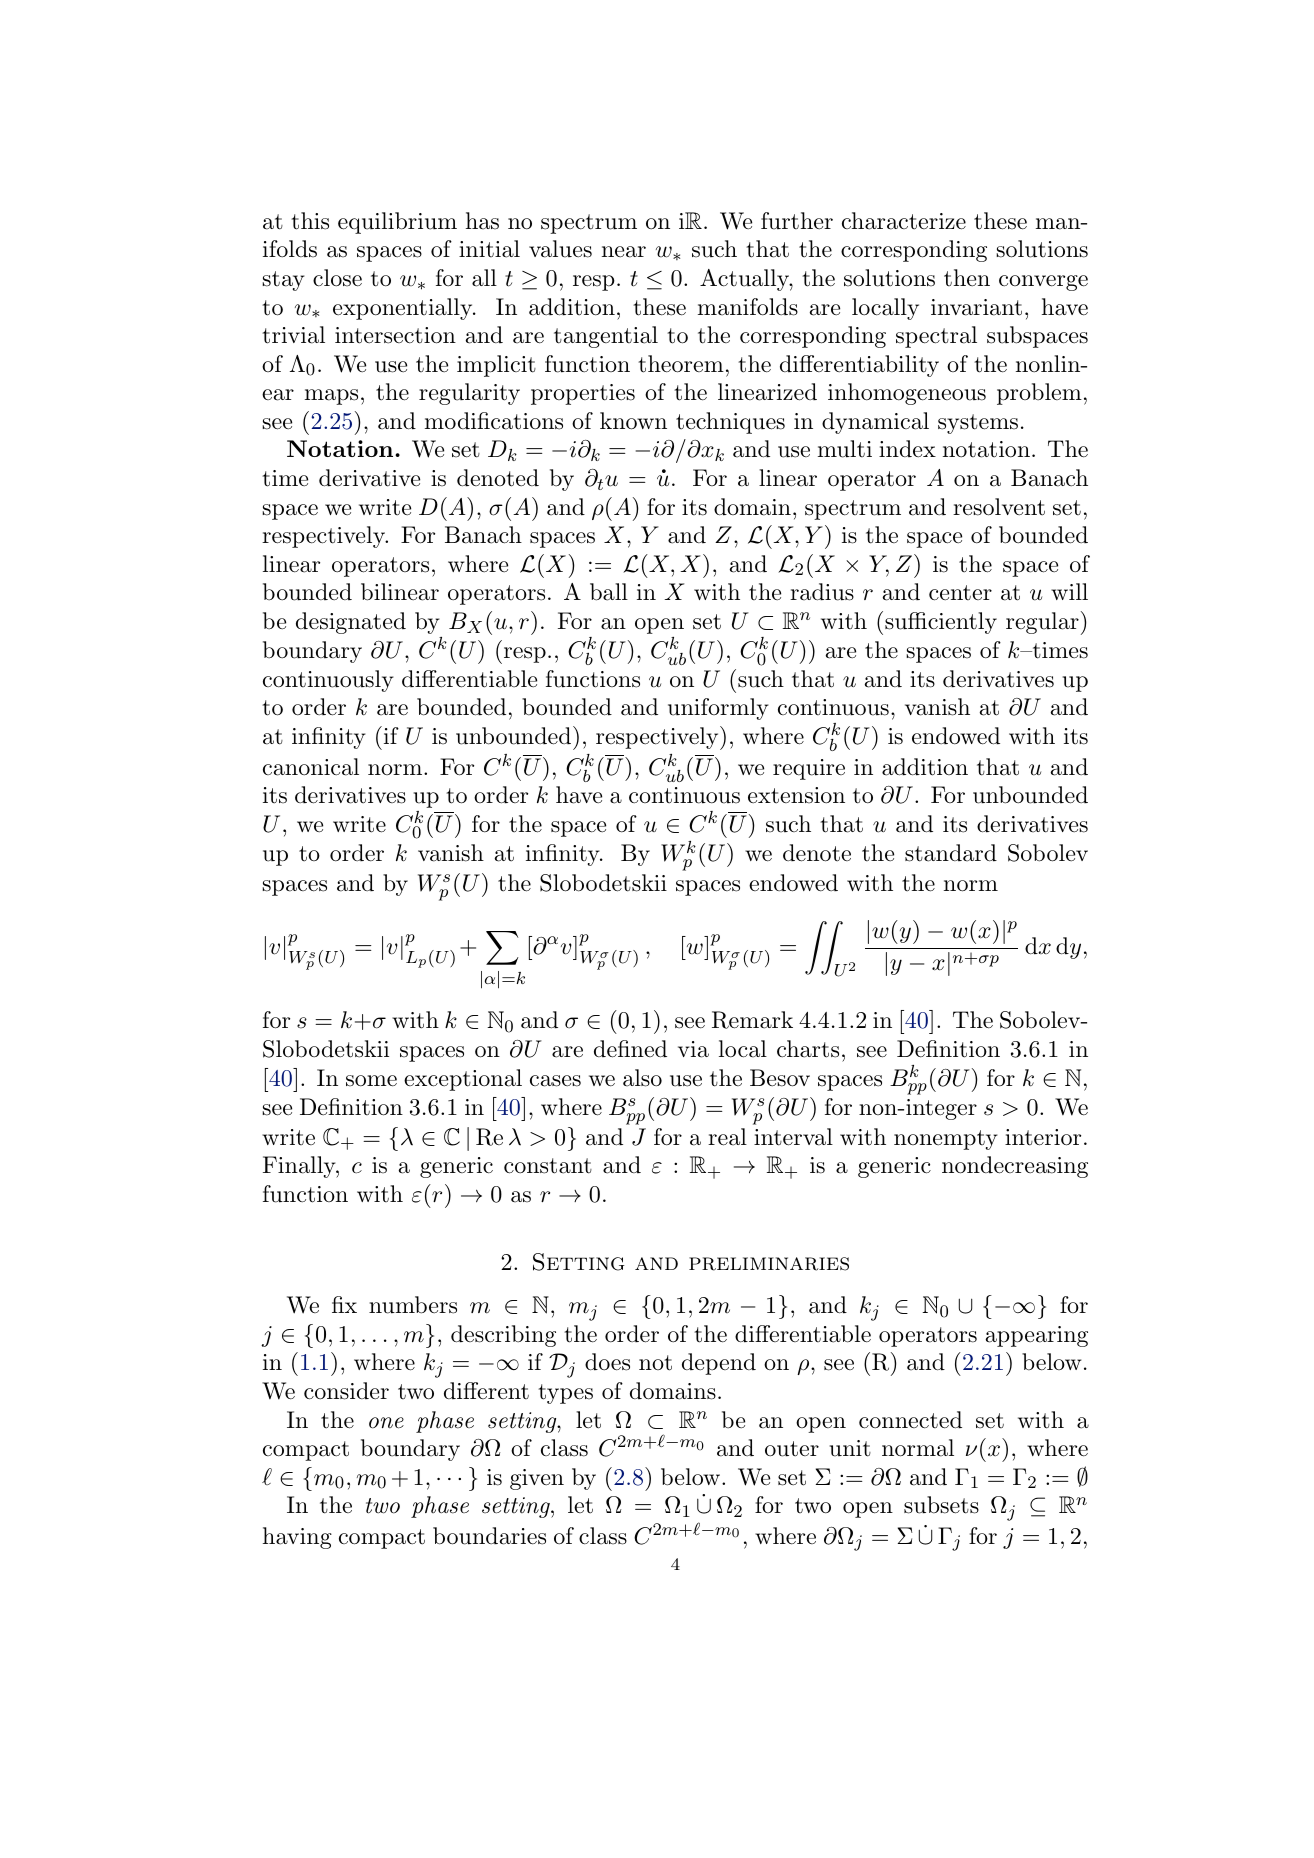 Image resolution: width=1314 pixels, height=1858 pixels. What do you see at coordinates (967, 278) in the page?
I see `then` at bounding box center [967, 278].
